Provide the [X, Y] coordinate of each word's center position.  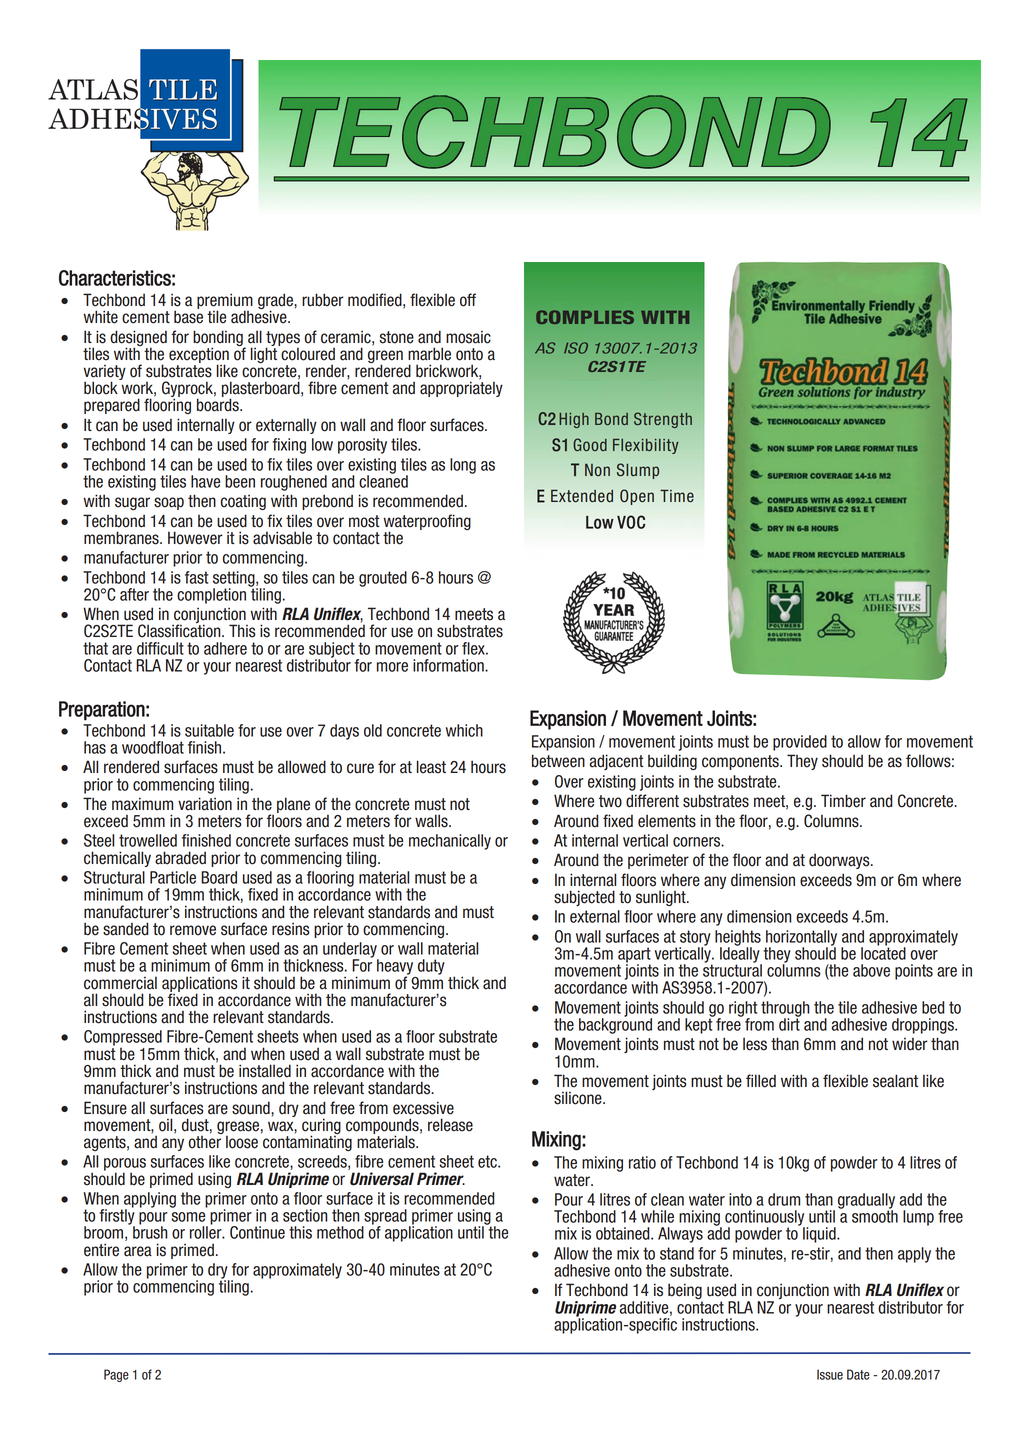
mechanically [450, 842]
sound [252, 1108]
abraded [180, 858]
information [449, 665]
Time [677, 496]
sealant [895, 1081]
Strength [663, 420]
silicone [579, 1098]
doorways [840, 861]
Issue [830, 1374]
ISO [576, 348]
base [188, 316]
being [685, 1292]
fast [196, 577]
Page [116, 1375]
